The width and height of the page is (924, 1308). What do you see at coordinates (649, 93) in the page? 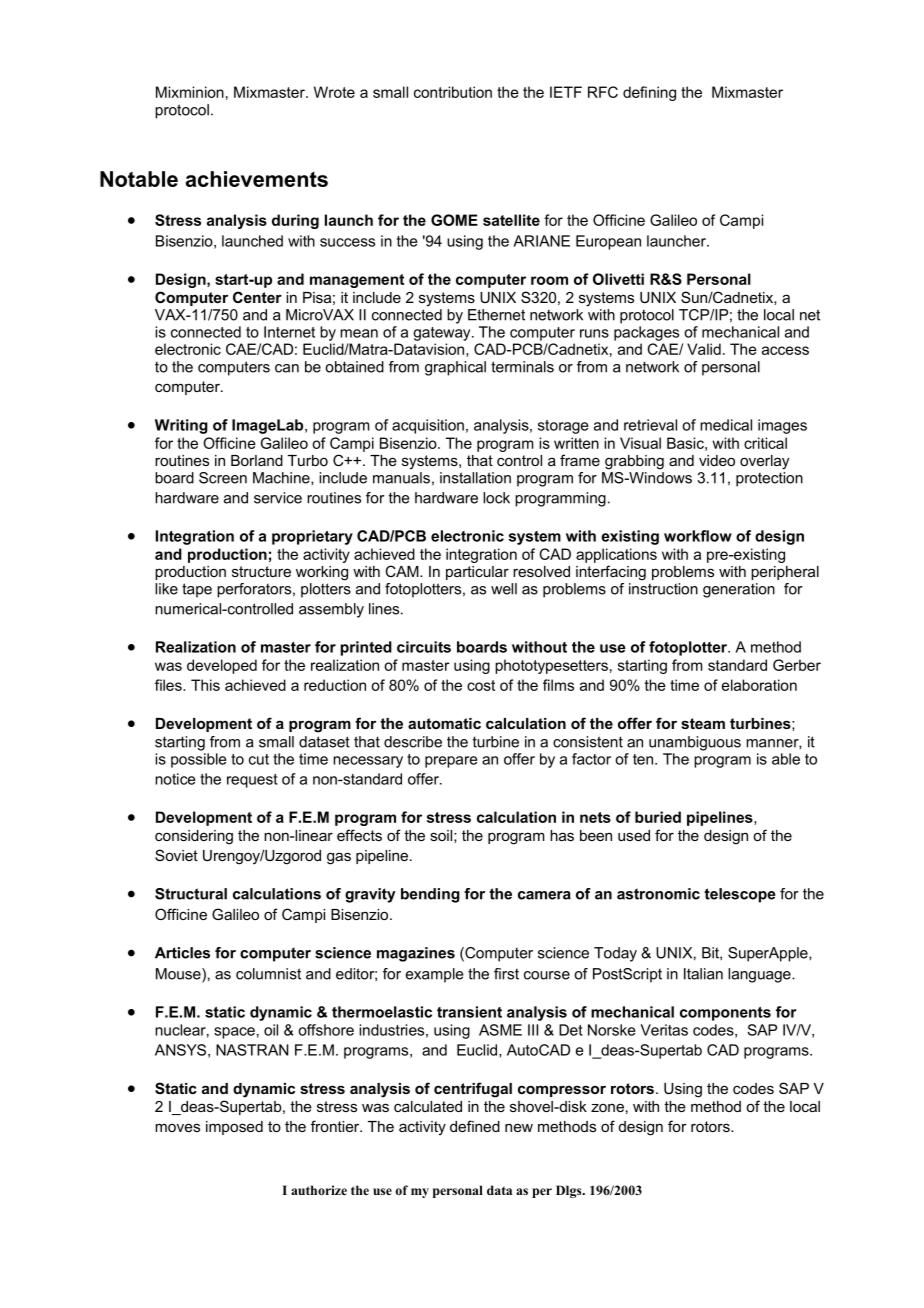
I see `defining` at bounding box center [649, 93].
